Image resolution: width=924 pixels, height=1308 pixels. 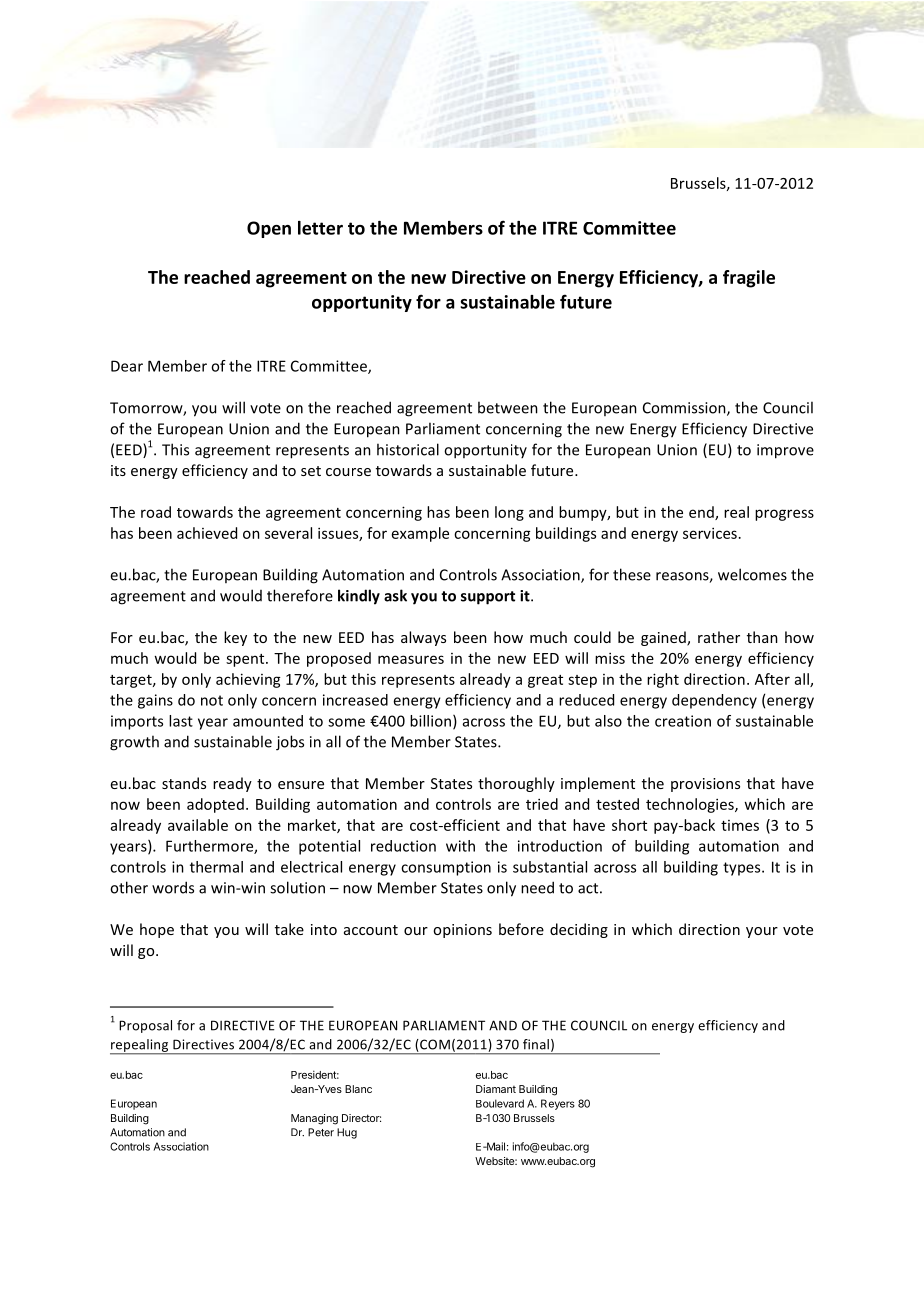 I want to click on Open, so click(x=269, y=229).
